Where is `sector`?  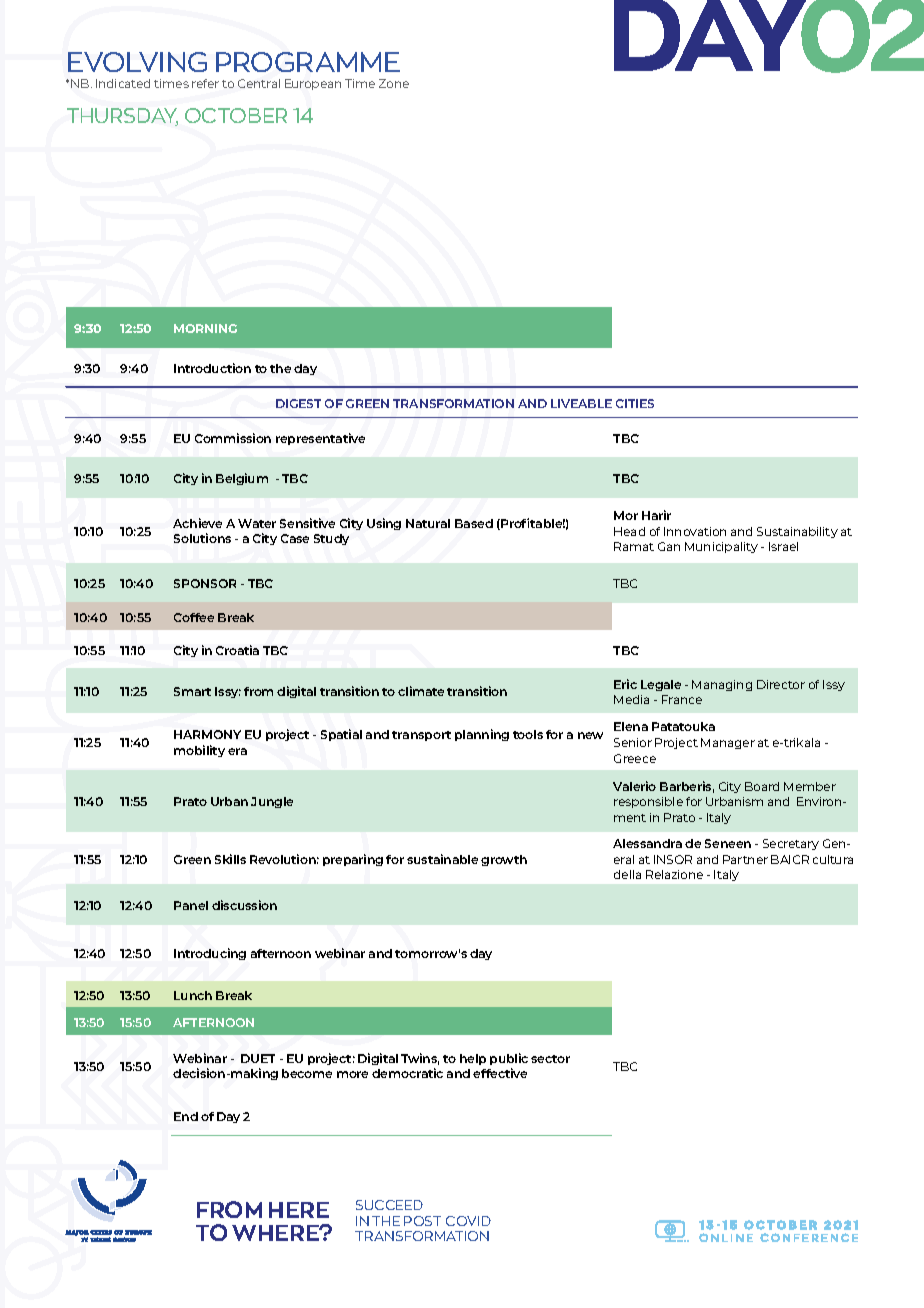
sector is located at coordinates (550, 1059).
